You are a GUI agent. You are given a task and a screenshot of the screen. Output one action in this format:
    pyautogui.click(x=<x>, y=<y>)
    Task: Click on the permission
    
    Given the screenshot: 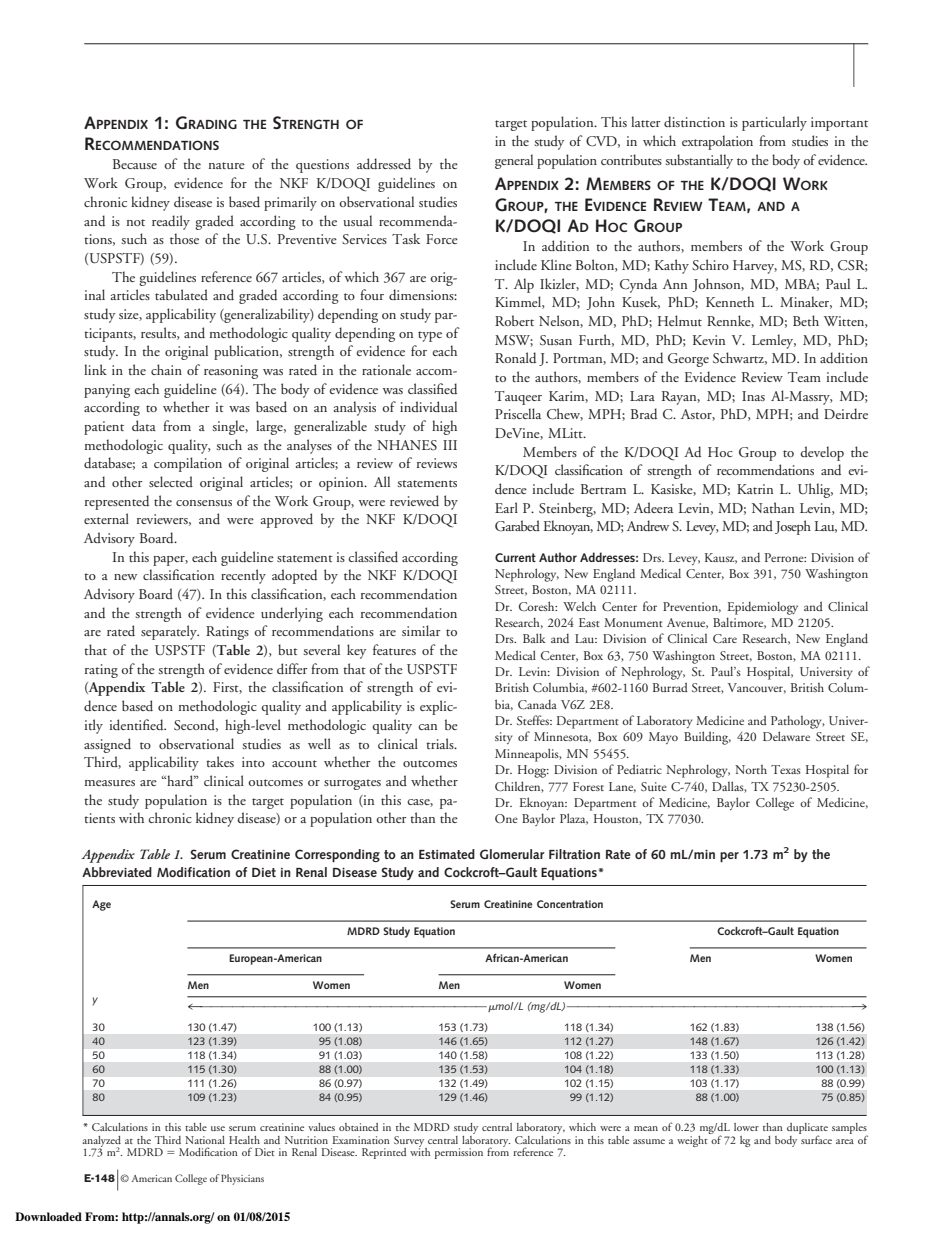 What is the action you would take?
    pyautogui.click(x=459, y=1153)
